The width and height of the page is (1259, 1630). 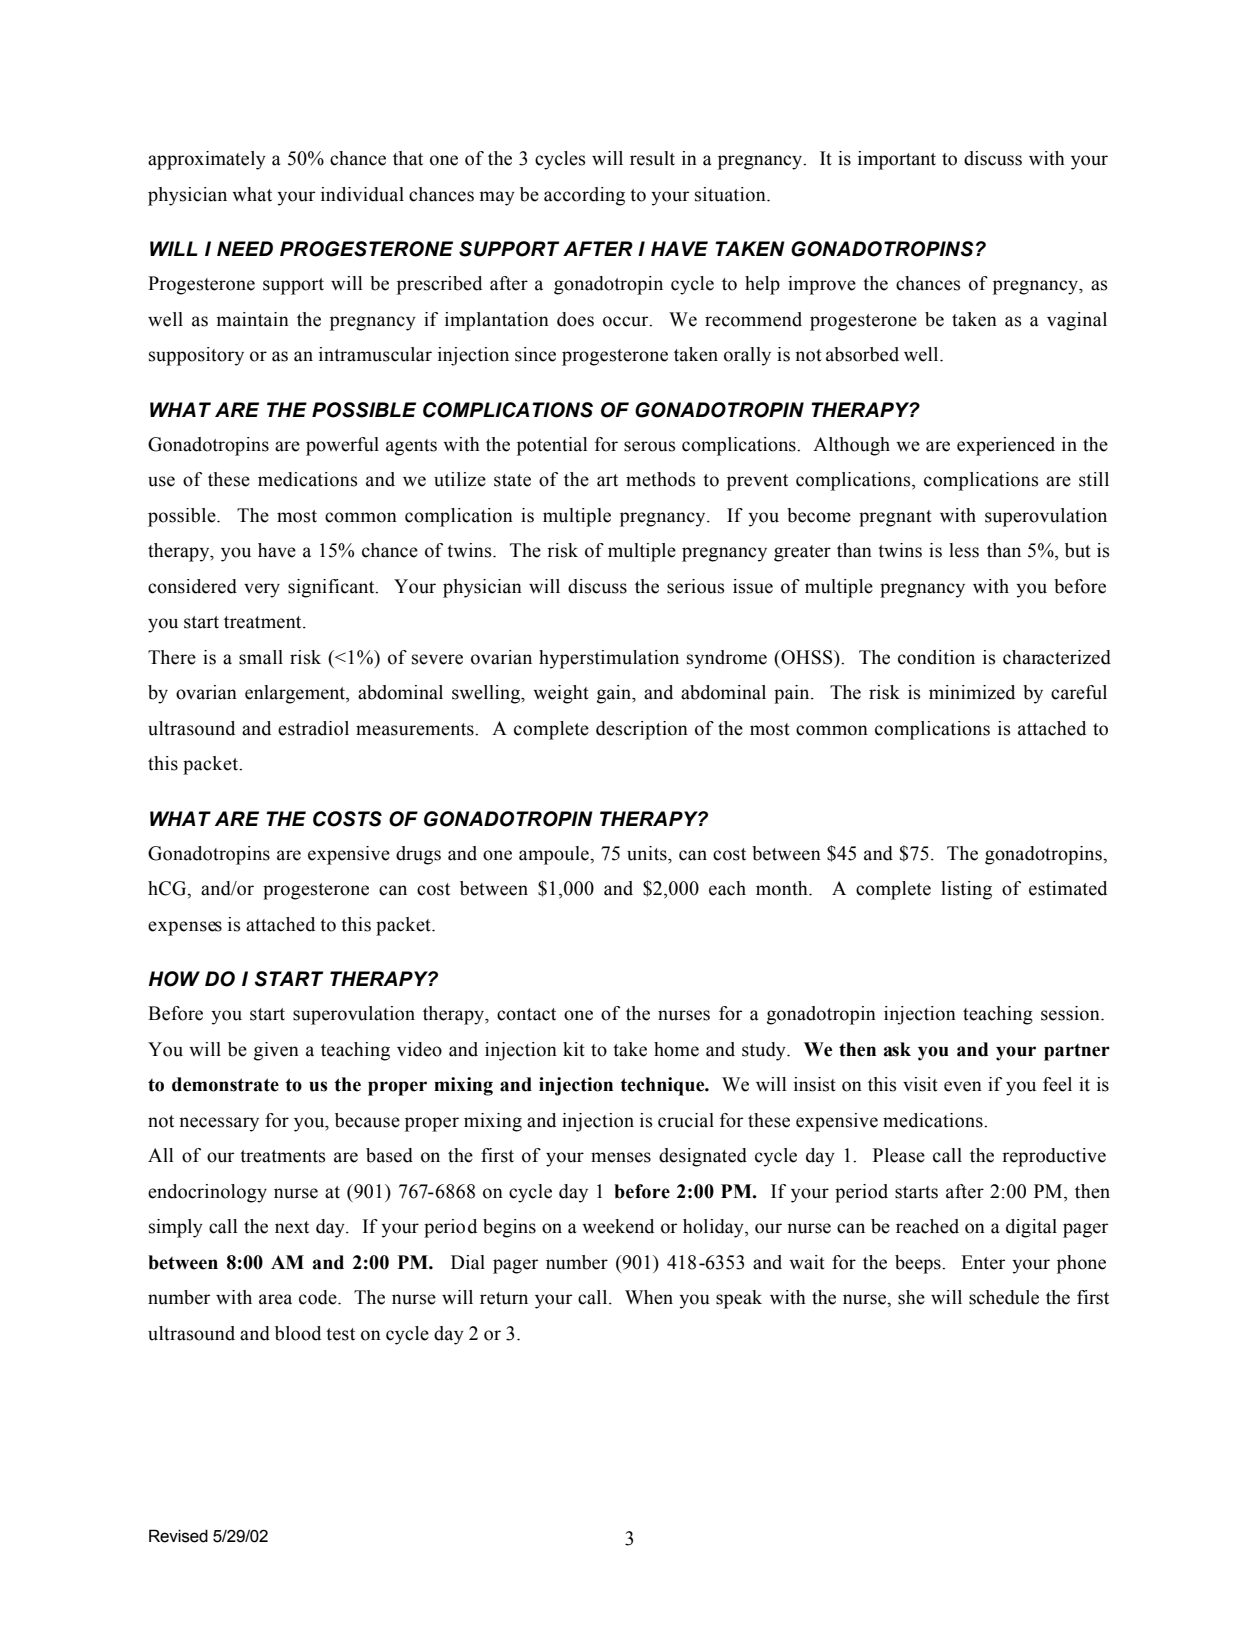 What do you see at coordinates (178, 1536) in the page?
I see `Revised` at bounding box center [178, 1536].
